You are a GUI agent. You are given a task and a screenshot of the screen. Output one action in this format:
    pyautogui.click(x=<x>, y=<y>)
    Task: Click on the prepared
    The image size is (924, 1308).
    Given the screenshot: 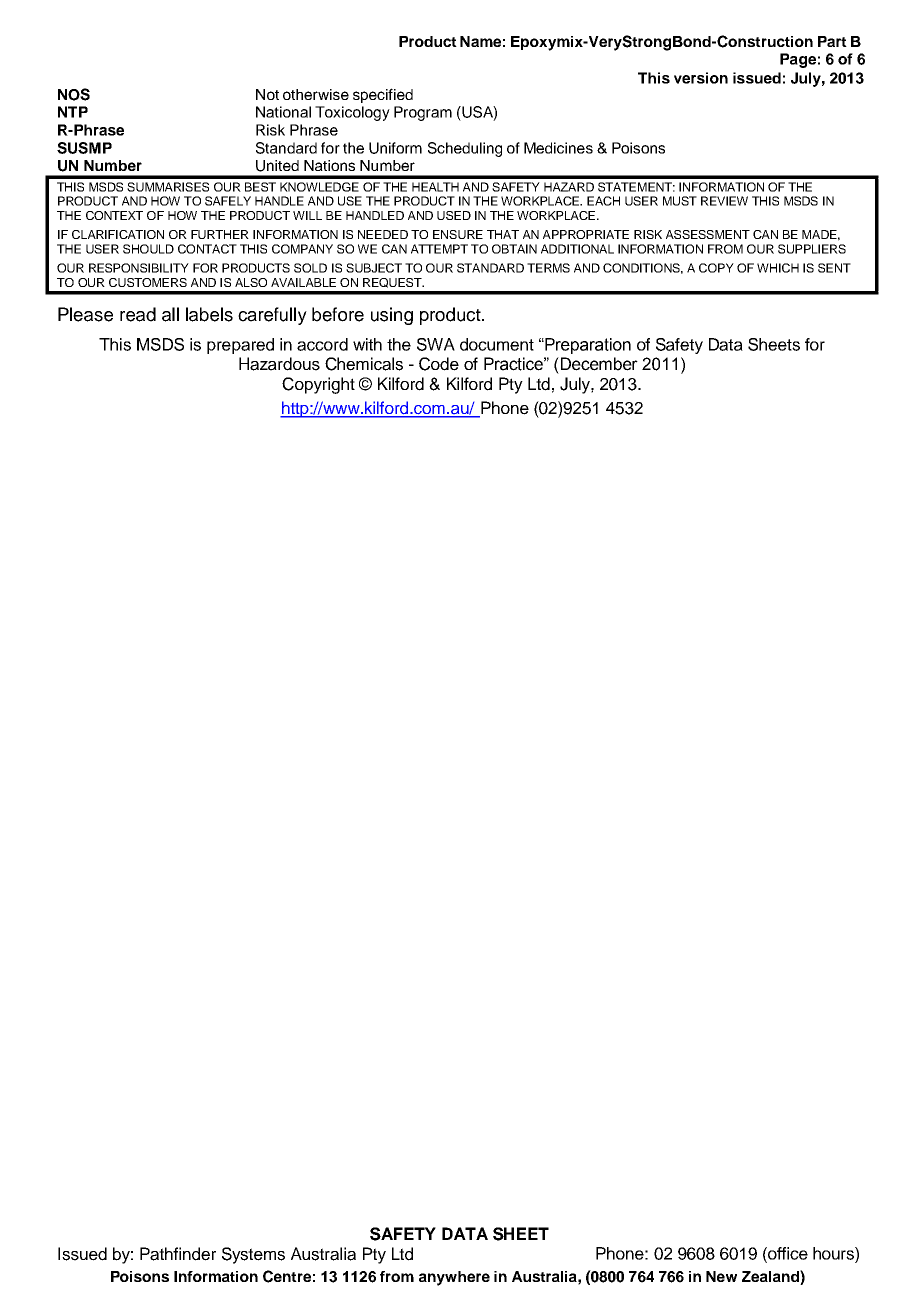 What is the action you would take?
    pyautogui.click(x=240, y=346)
